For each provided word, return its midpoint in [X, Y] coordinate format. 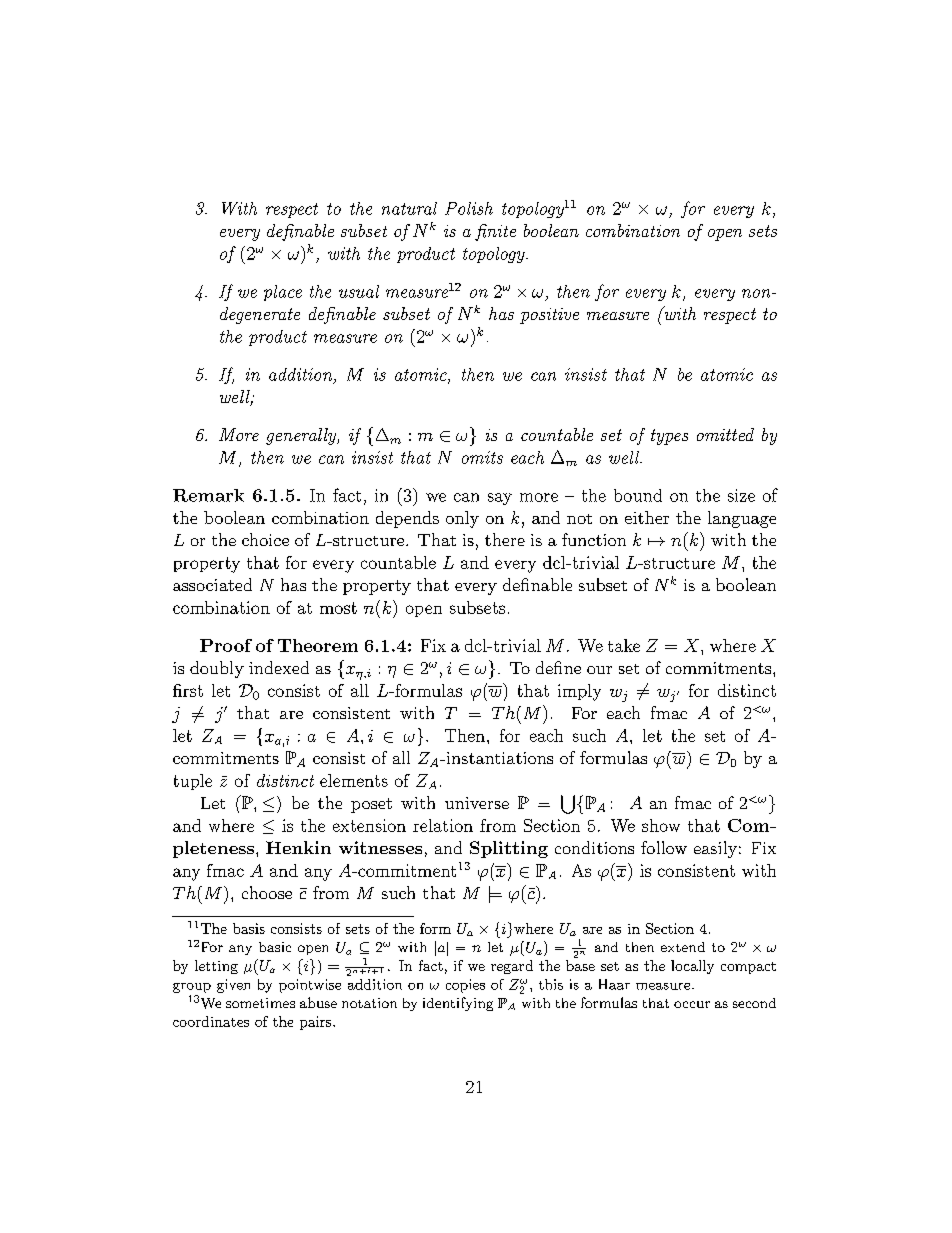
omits [482, 457]
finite [495, 232]
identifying [458, 1004]
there [505, 539]
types [669, 437]
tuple [193, 782]
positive [549, 316]
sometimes [260, 1003]
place [283, 293]
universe [477, 803]
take [624, 645]
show [661, 825]
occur [692, 1004]
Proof [226, 645]
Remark [208, 495]
